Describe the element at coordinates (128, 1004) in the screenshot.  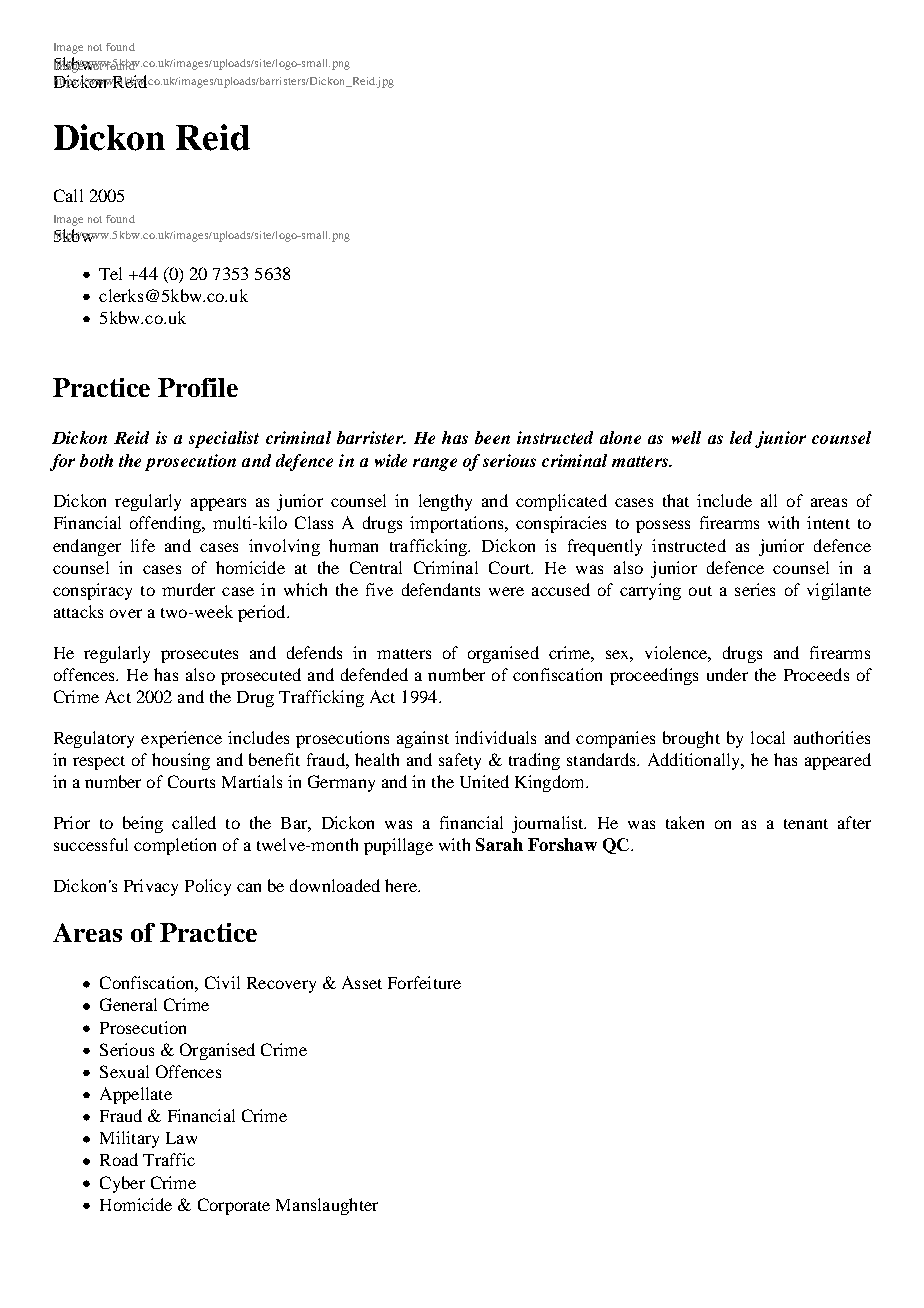
I see `General` at that location.
